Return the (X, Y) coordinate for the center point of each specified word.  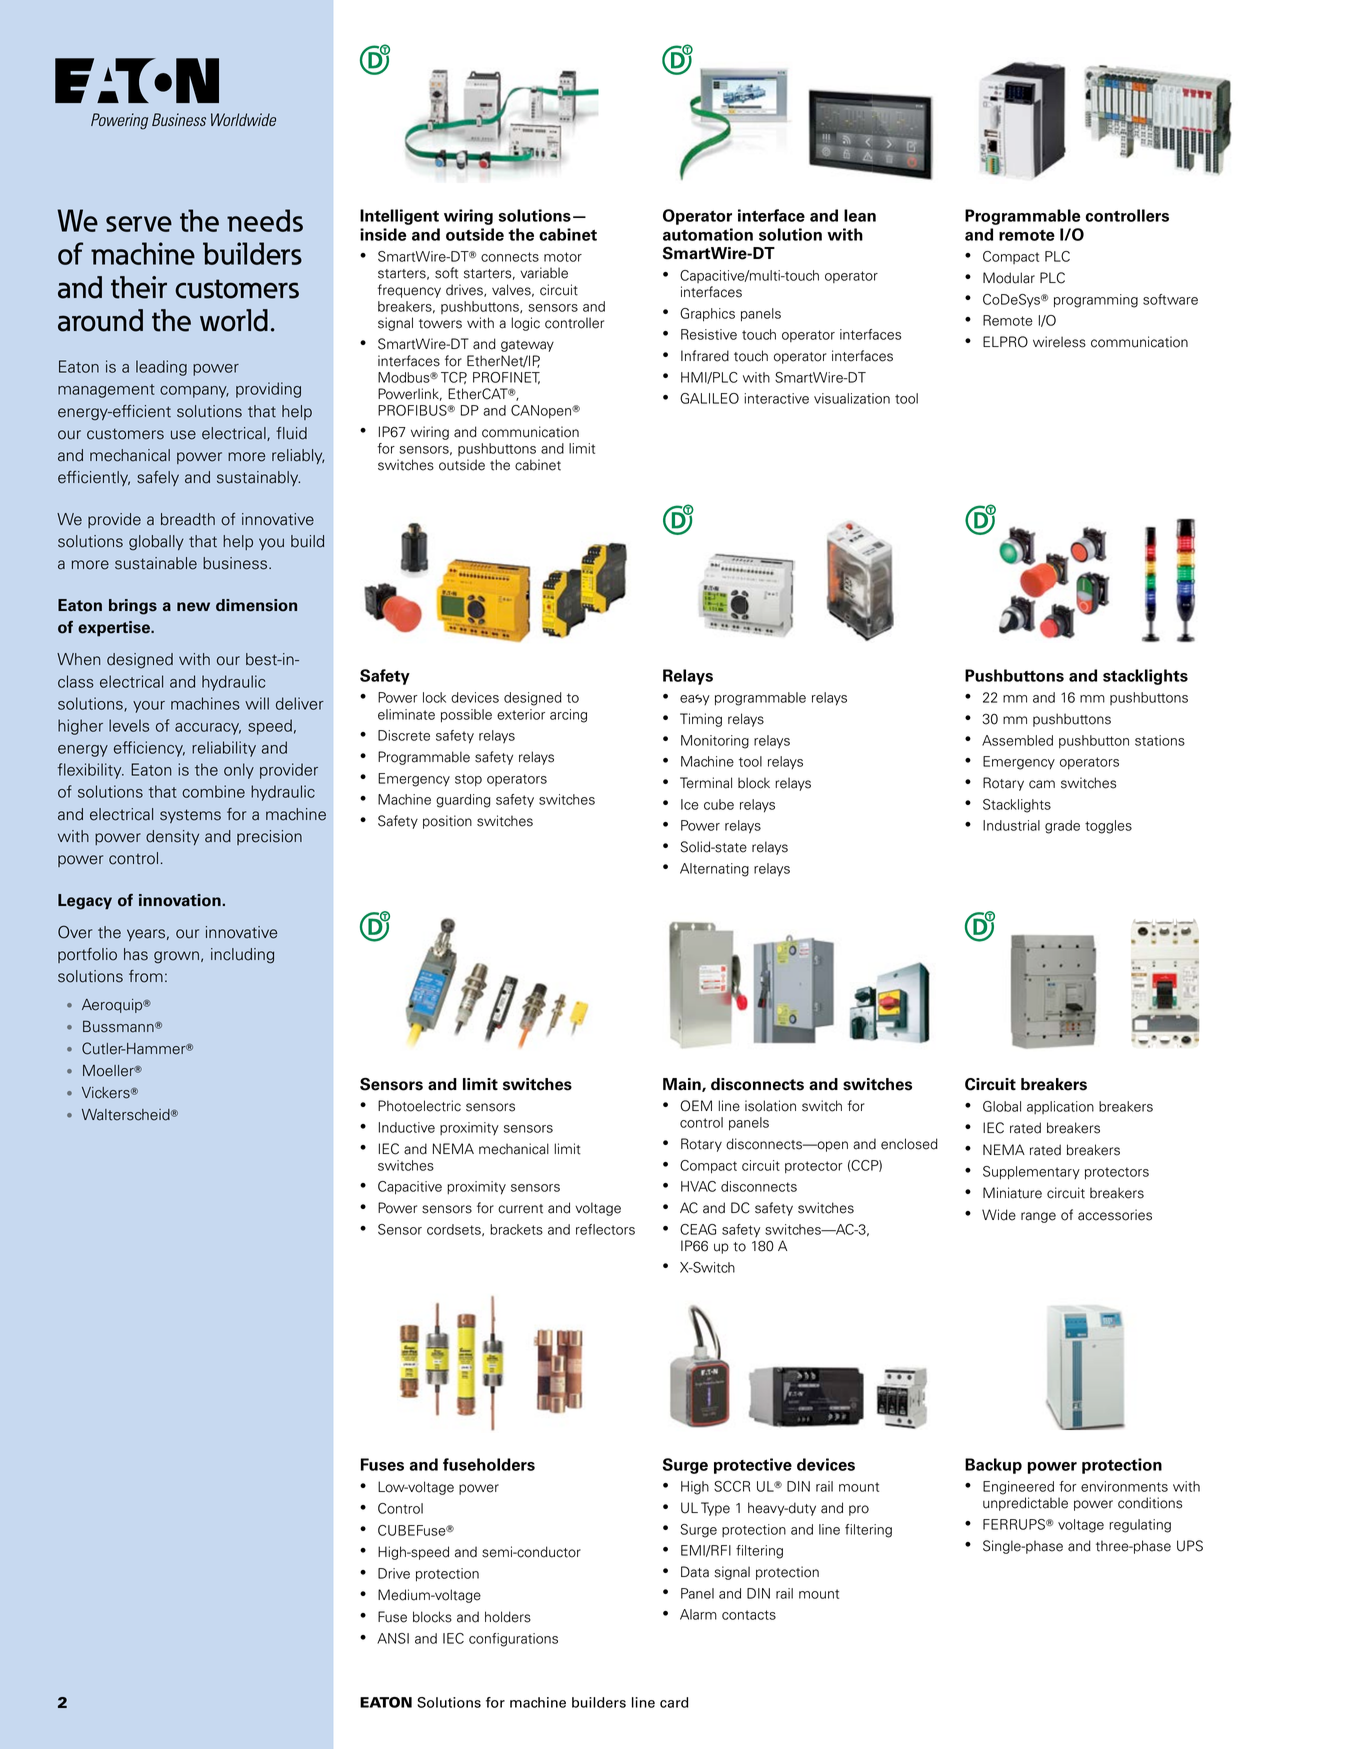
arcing (568, 716)
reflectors (605, 1229)
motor (563, 257)
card (674, 1702)
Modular (1009, 278)
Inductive (407, 1127)
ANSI (393, 1638)
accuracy (208, 729)
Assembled (1017, 740)
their (139, 287)
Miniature (1012, 1193)
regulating (1140, 1526)
